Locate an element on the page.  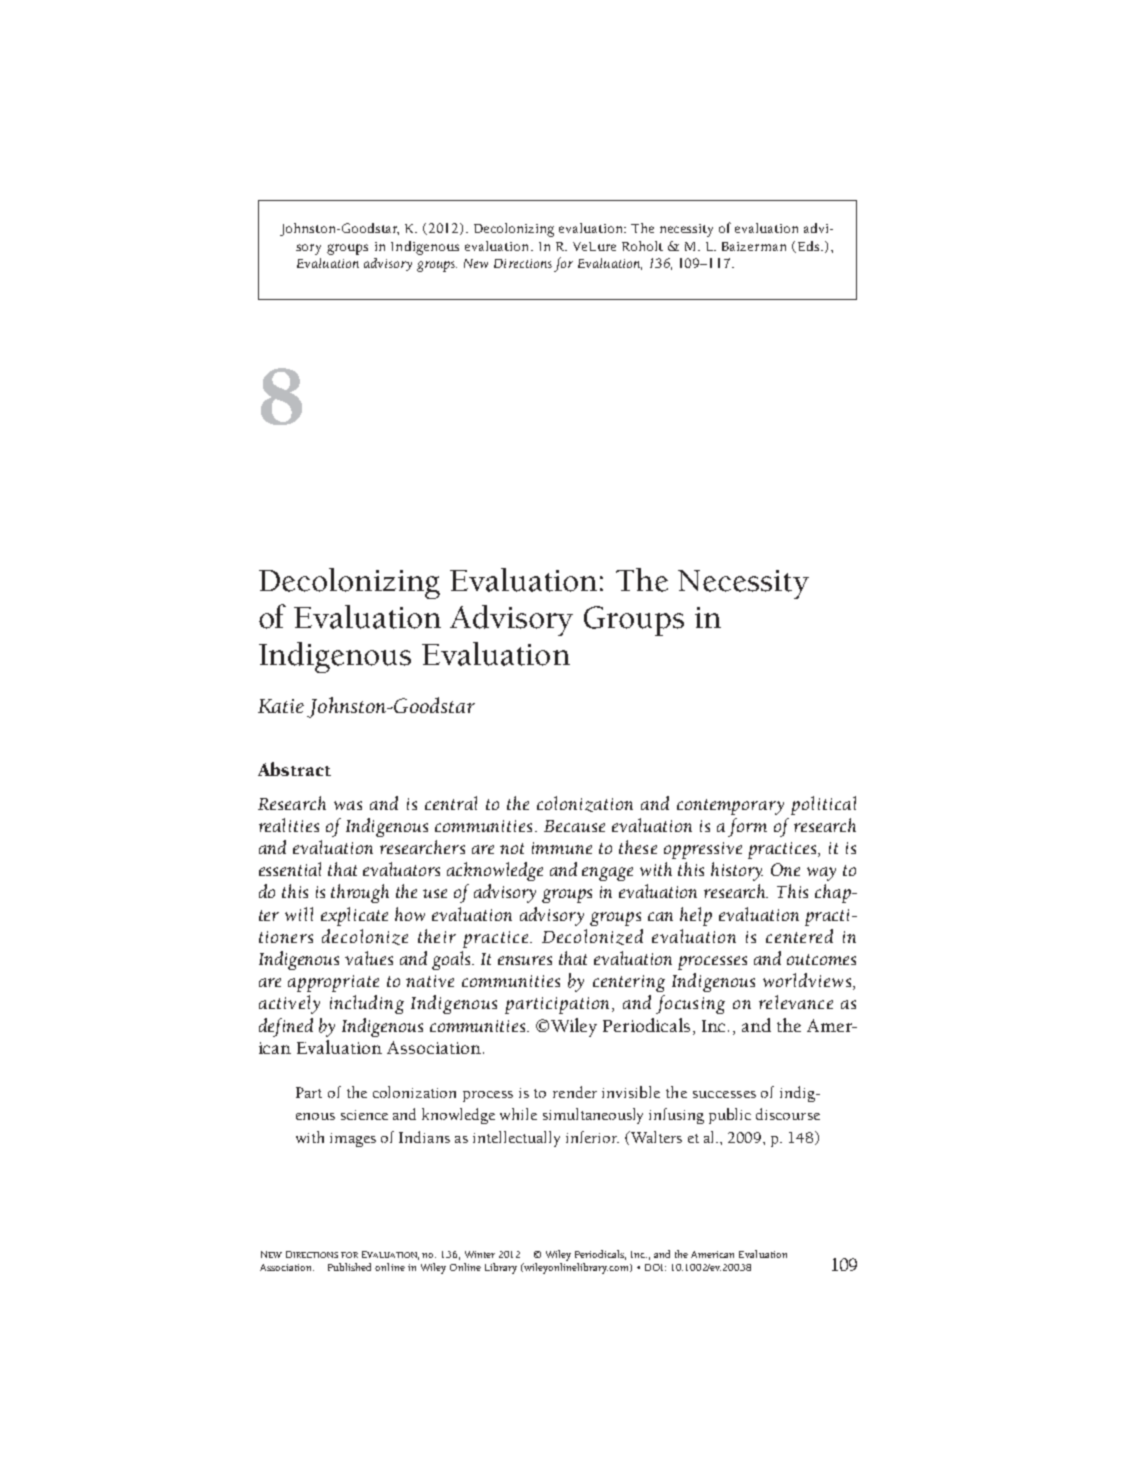
Published is located at coordinates (349, 1267).
